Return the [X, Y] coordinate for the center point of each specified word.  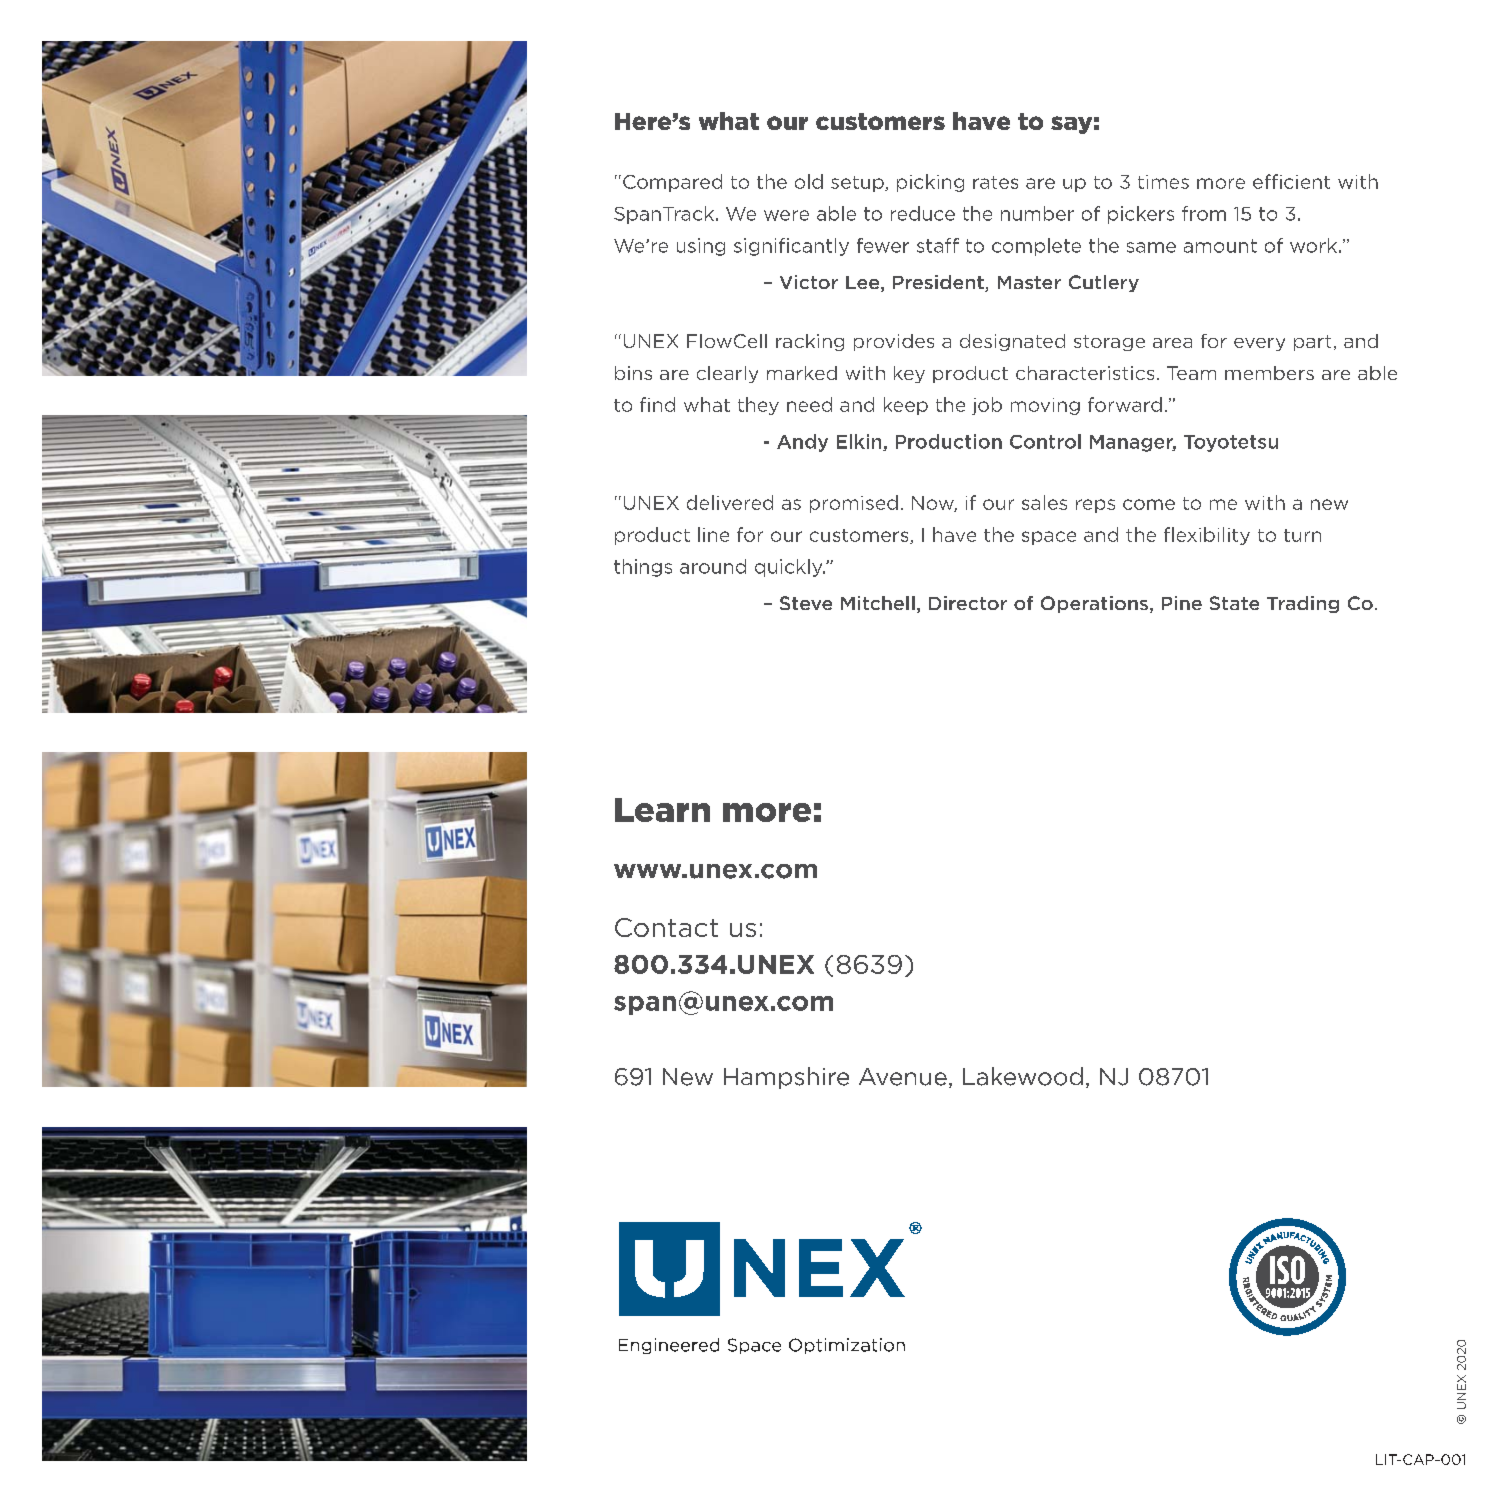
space [1049, 538]
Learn [662, 810]
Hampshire [786, 1078]
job [987, 406]
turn [1302, 535]
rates [995, 182]
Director [968, 603]
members [1269, 373]
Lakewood [1023, 1076]
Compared [672, 183]
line [713, 534]
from [1204, 213]
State [1234, 603]
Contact [666, 927]
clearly [727, 374]
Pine [1182, 603]
